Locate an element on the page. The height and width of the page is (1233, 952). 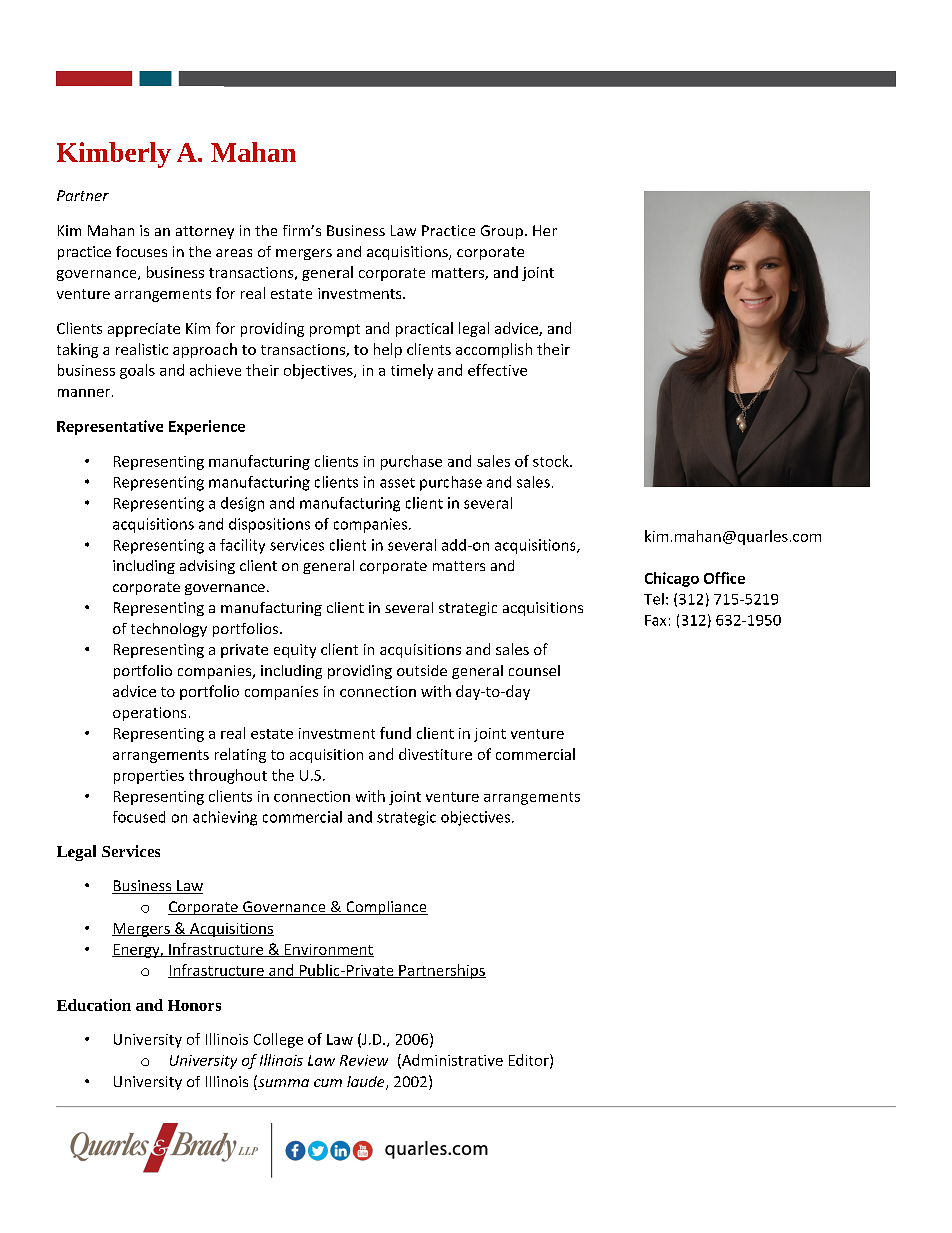
focused is located at coordinates (139, 817).
